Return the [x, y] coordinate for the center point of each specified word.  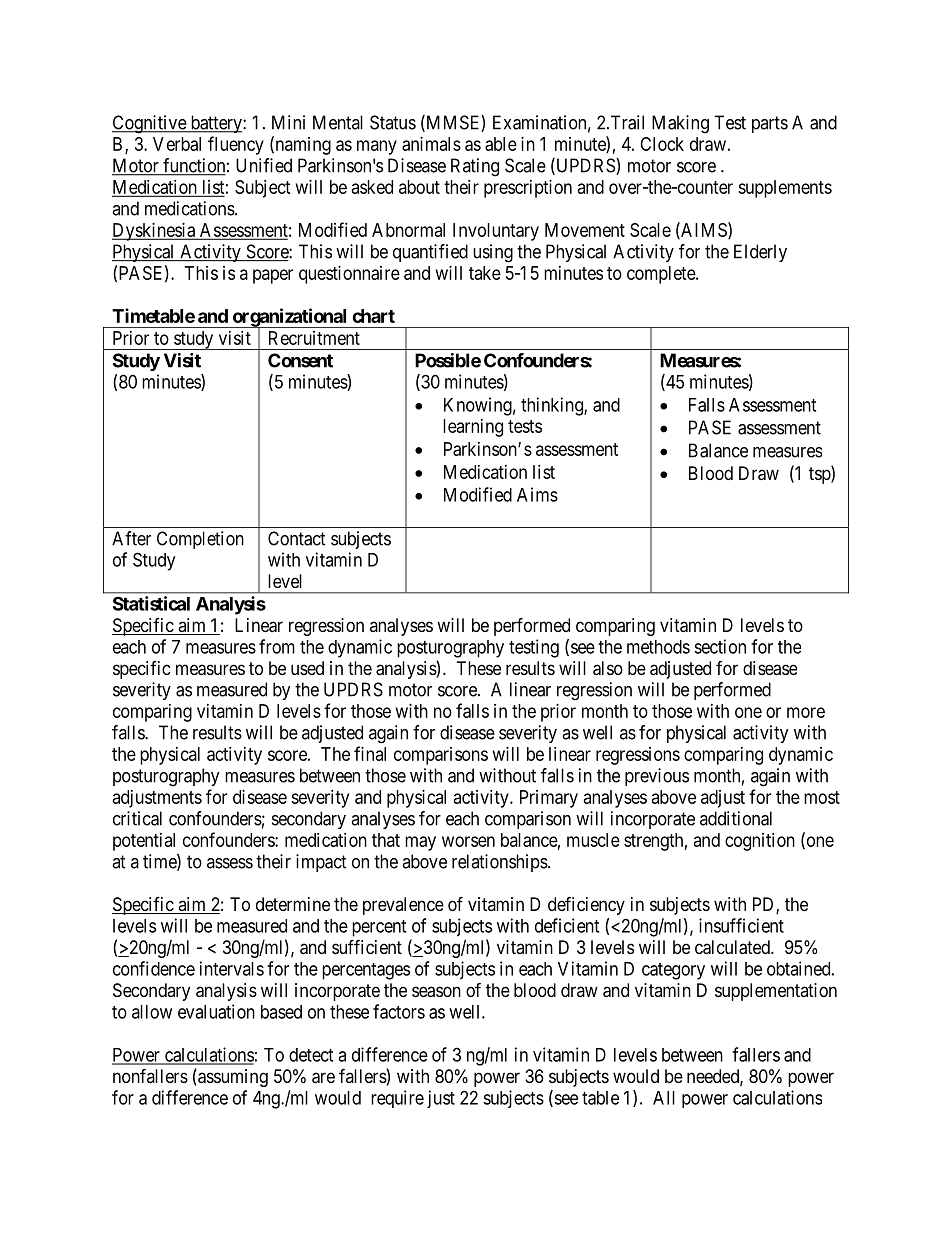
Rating [475, 167]
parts [770, 124]
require [397, 1099]
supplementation [776, 992]
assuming [232, 1078]
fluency [236, 145]
